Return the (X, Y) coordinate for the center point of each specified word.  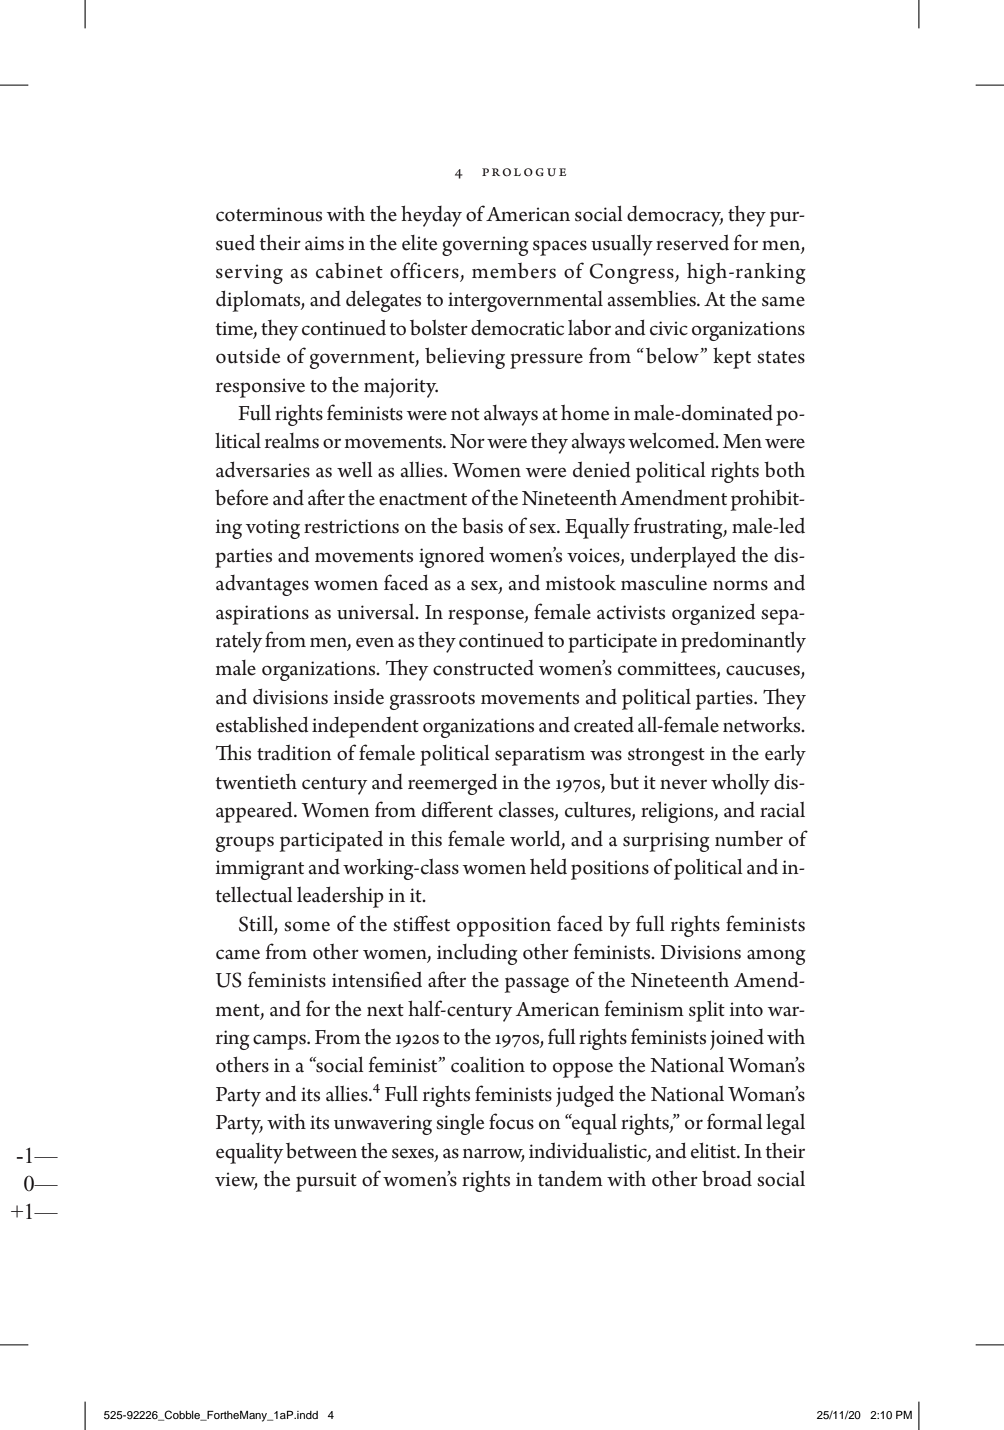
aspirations (262, 615)
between (321, 1151)
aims (324, 243)
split (707, 1011)
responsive (260, 388)
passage (536, 985)
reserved (692, 242)
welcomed (672, 441)
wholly (740, 784)
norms (740, 585)
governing (485, 246)
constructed (483, 668)
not (465, 414)
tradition (294, 752)
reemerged (453, 784)
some (307, 926)
